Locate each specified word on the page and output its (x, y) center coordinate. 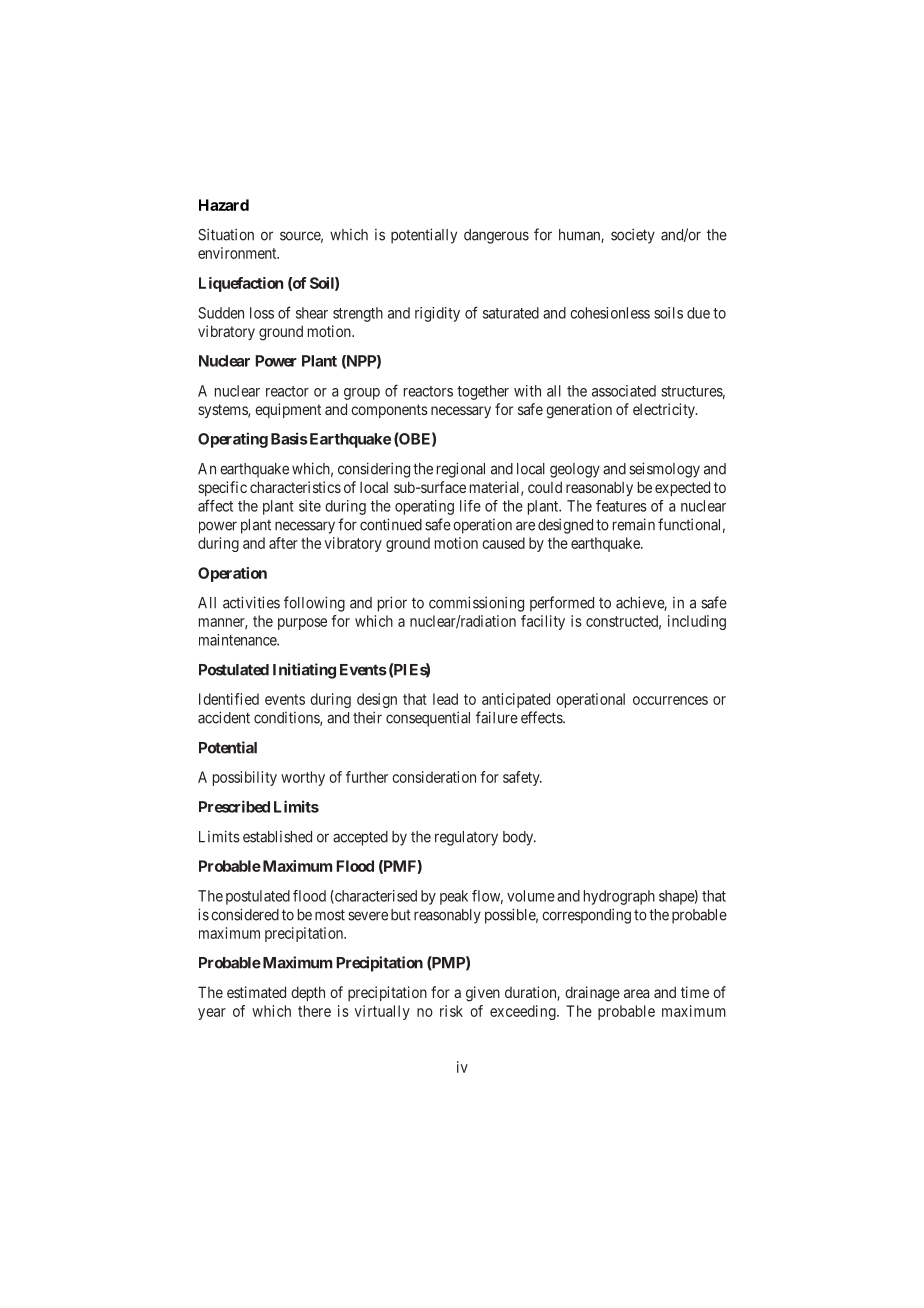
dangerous (496, 236)
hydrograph (619, 897)
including (697, 622)
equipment (288, 410)
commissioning (476, 604)
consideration (434, 777)
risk (451, 1011)
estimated (256, 992)
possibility (245, 778)
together (483, 392)
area (636, 993)
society (633, 236)
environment (238, 253)
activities (251, 602)
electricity (665, 410)
